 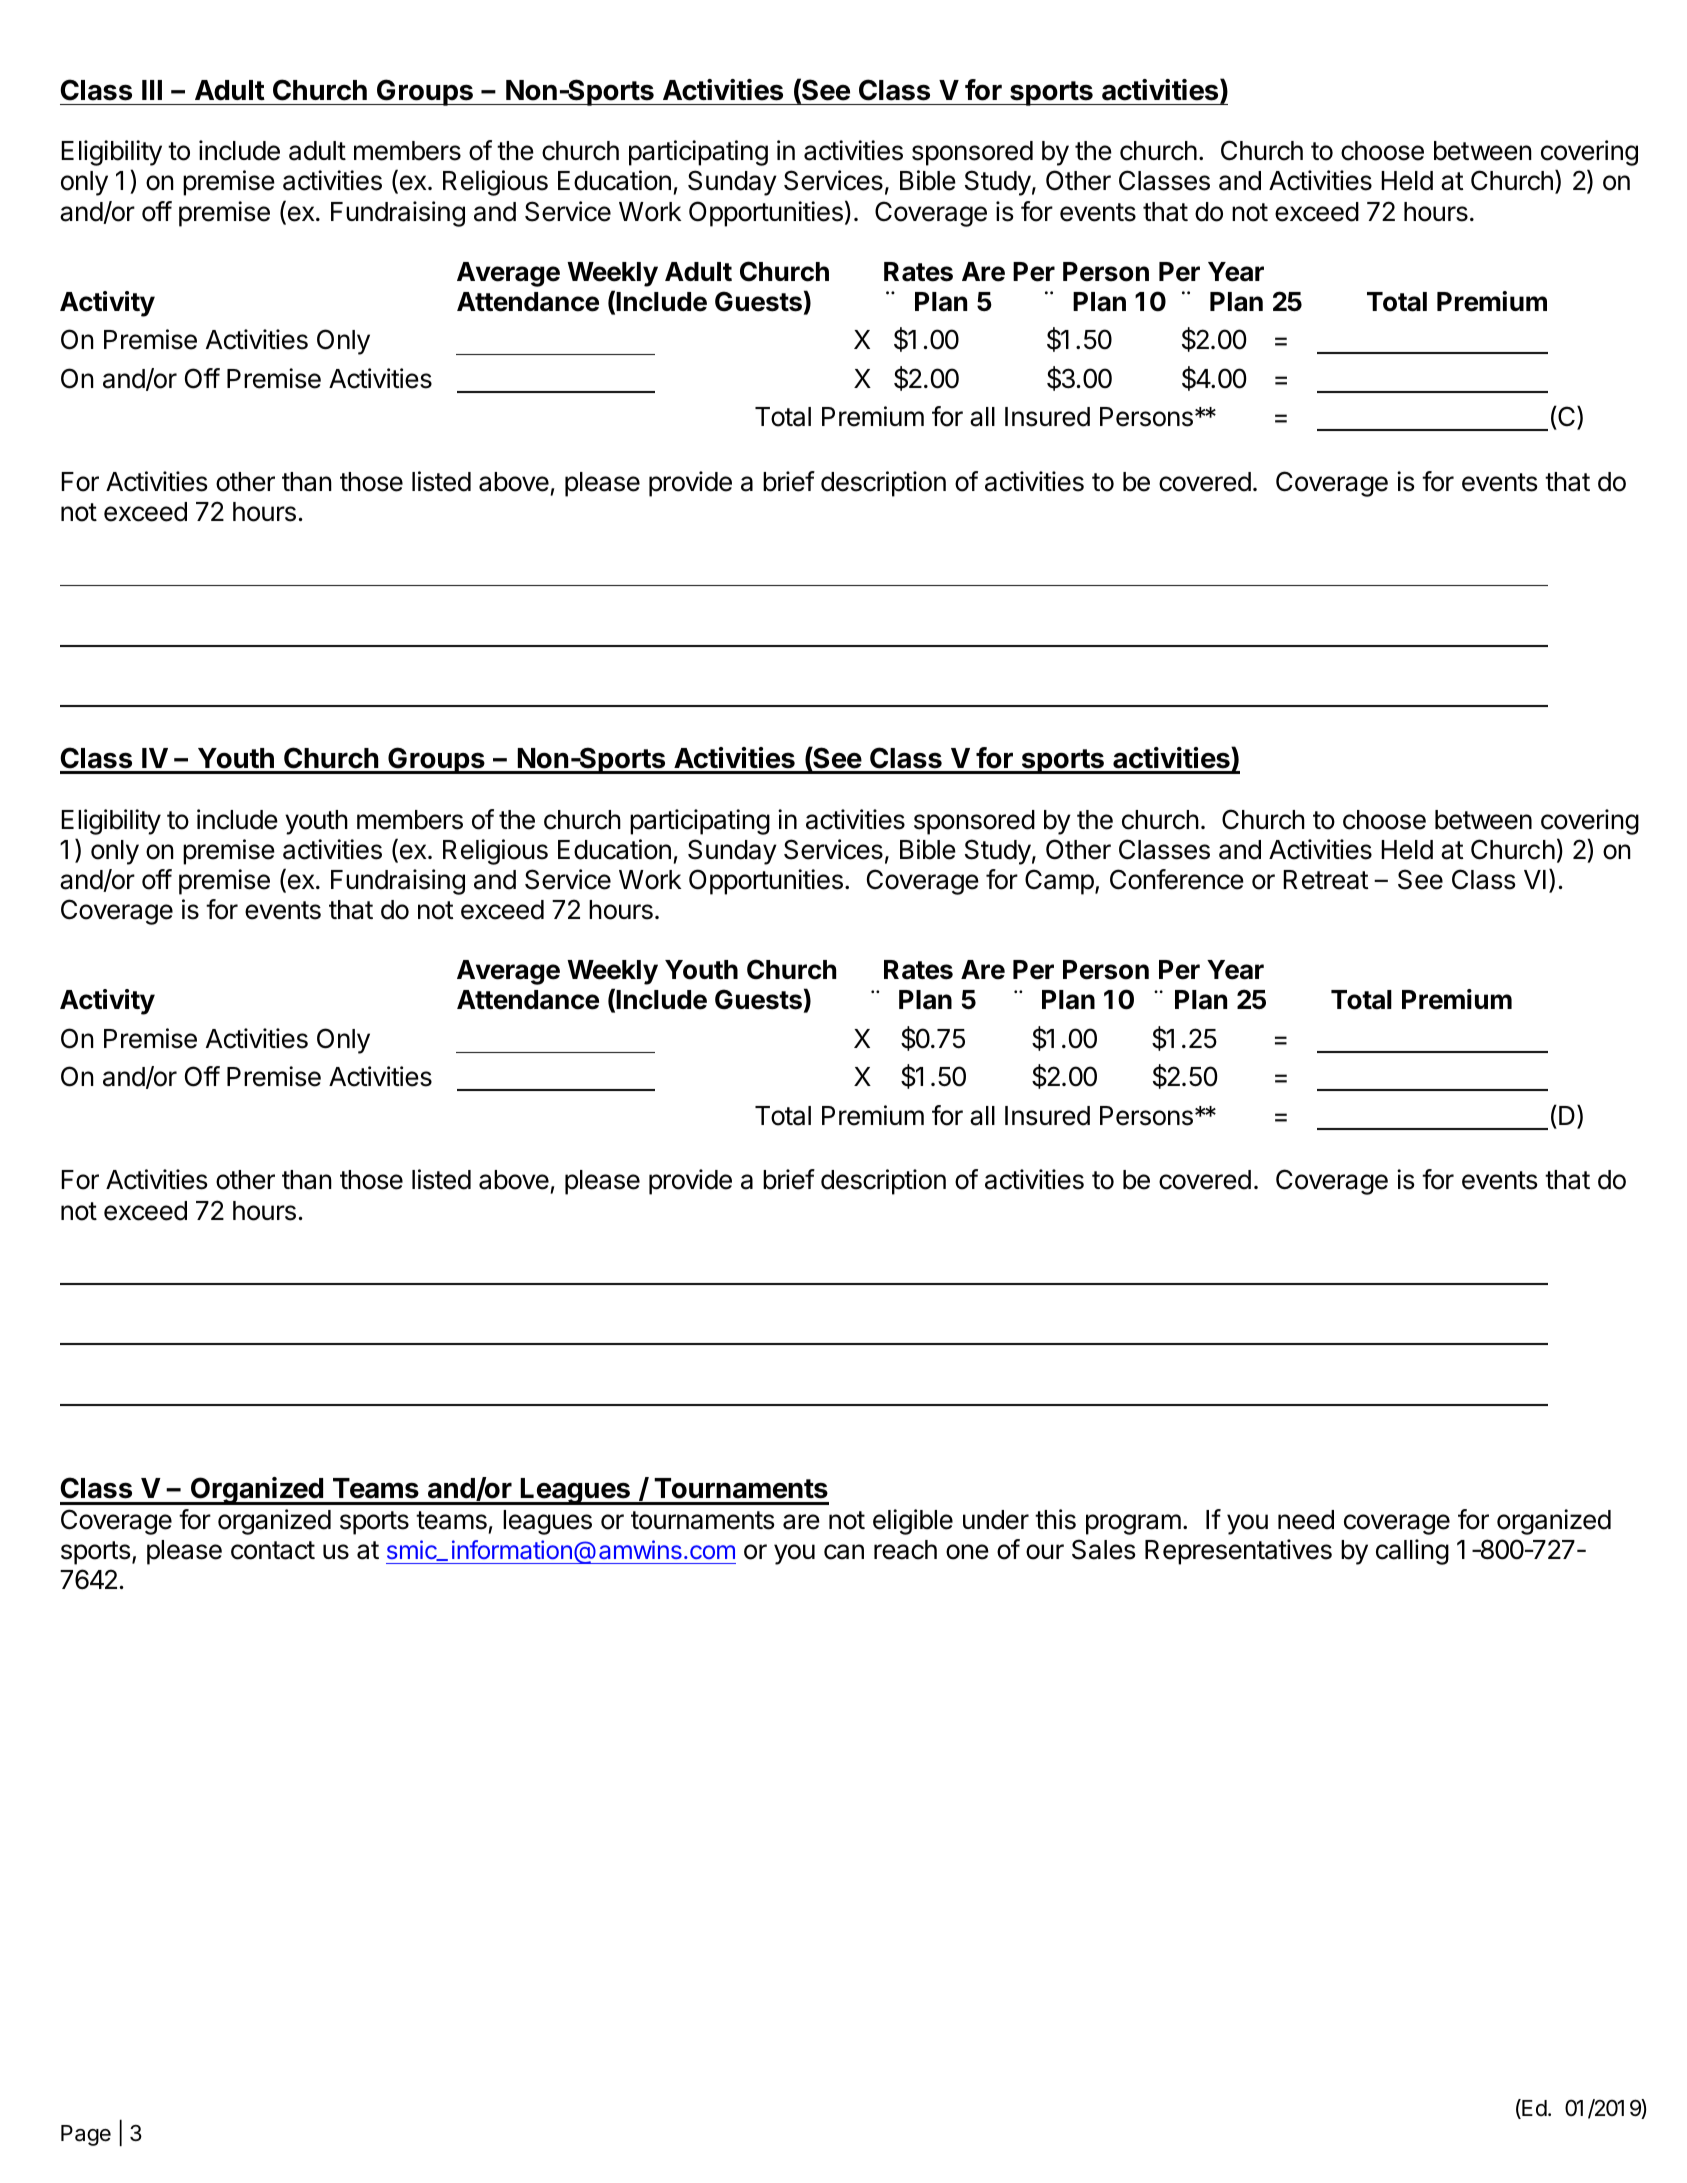 What do you see at coordinates (86, 2135) in the document?
I see `Page` at bounding box center [86, 2135].
